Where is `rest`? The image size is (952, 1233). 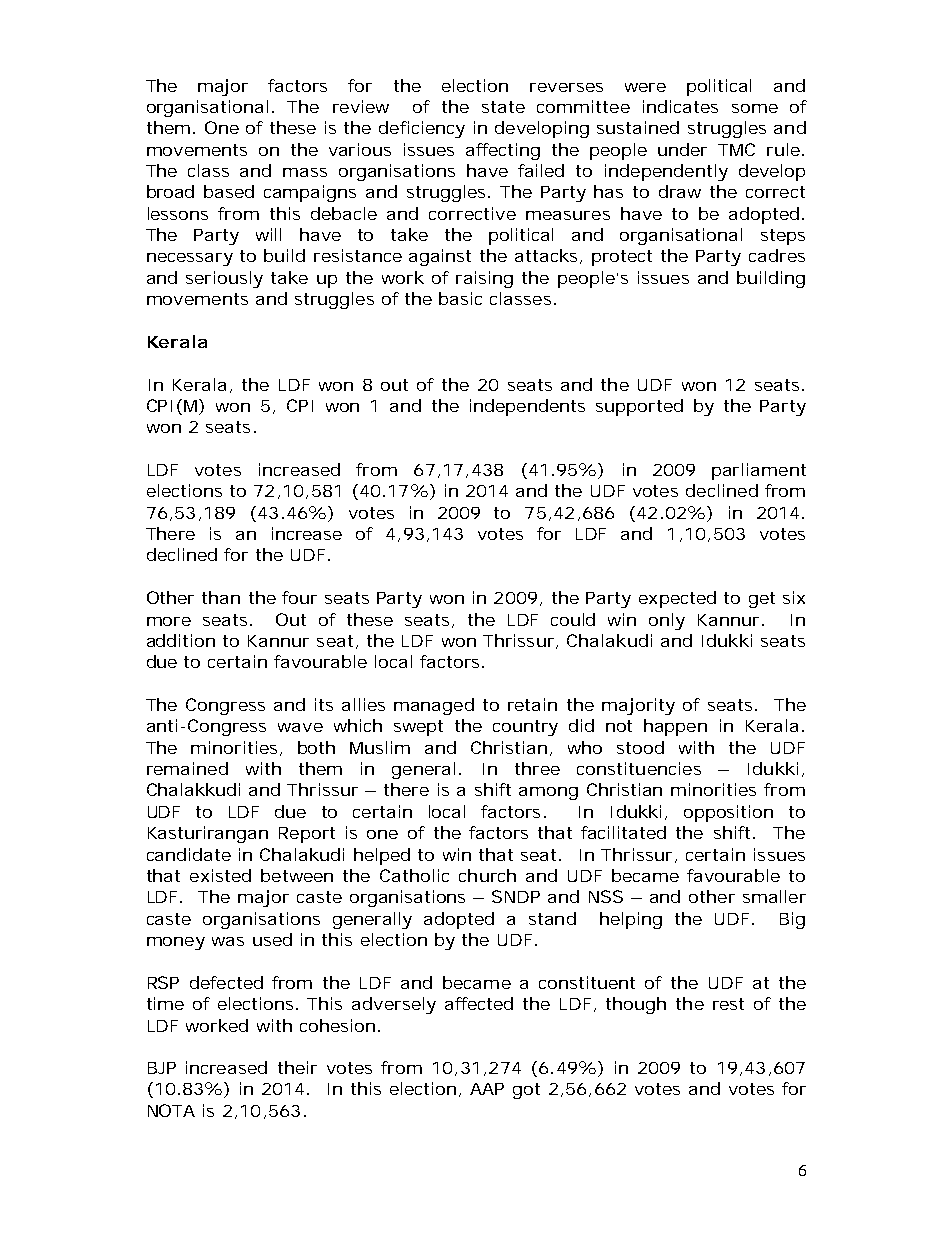
rest is located at coordinates (728, 1004).
